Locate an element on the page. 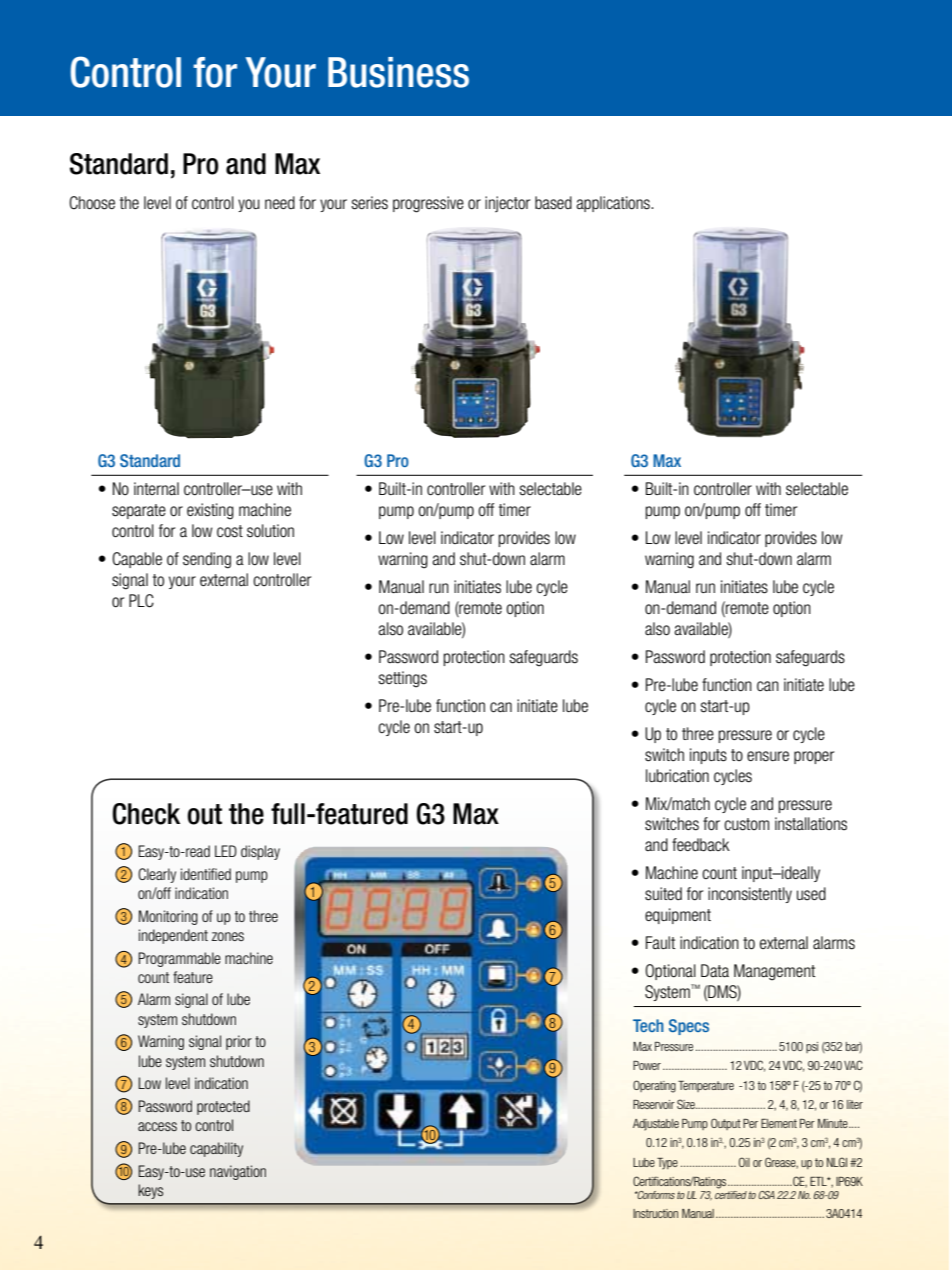 Image resolution: width=952 pixels, height=1270 pixels. Business is located at coordinates (398, 72).
